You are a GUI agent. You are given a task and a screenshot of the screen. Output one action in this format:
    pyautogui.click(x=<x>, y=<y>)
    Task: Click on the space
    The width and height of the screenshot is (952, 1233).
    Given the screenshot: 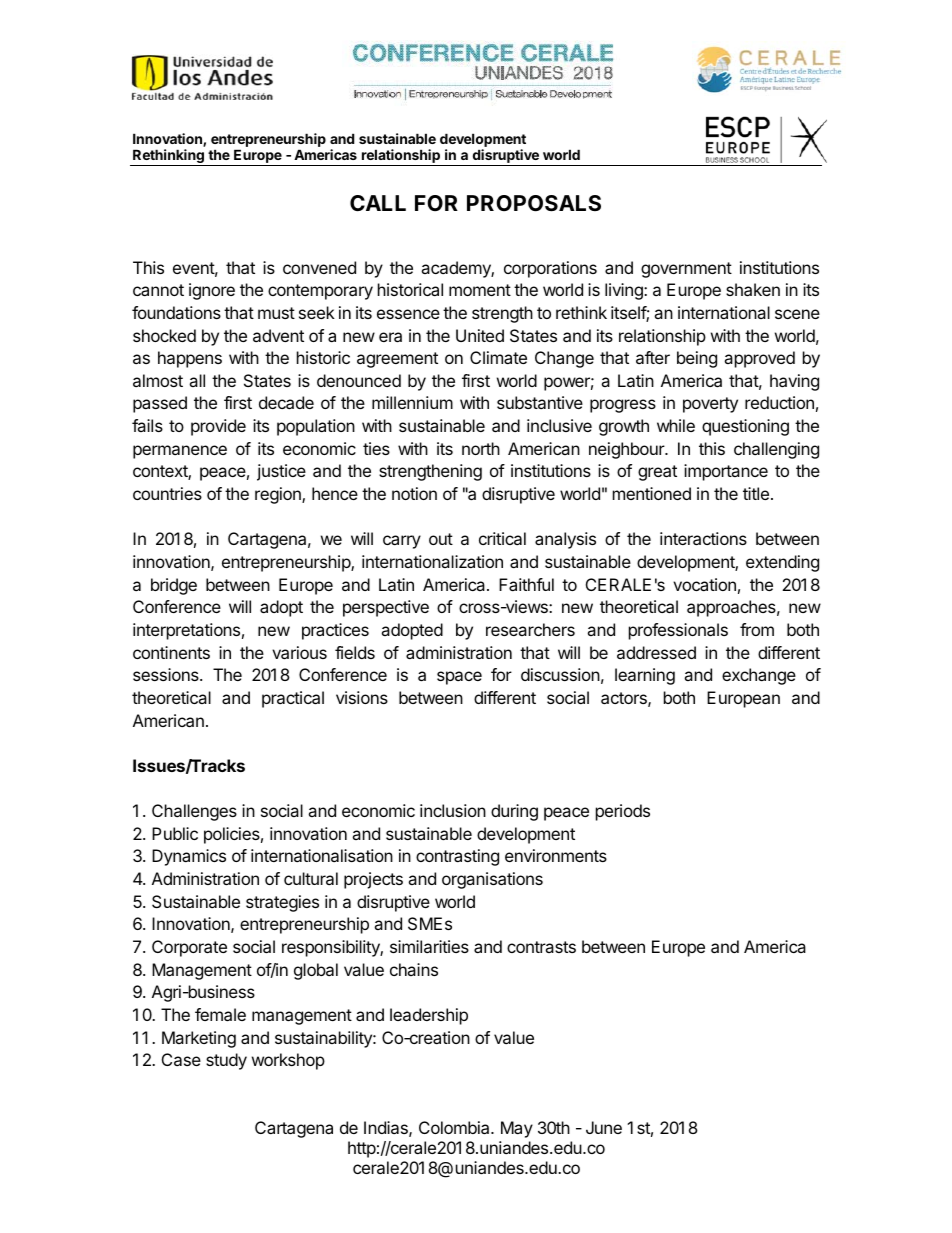 What is the action you would take?
    pyautogui.click(x=459, y=678)
